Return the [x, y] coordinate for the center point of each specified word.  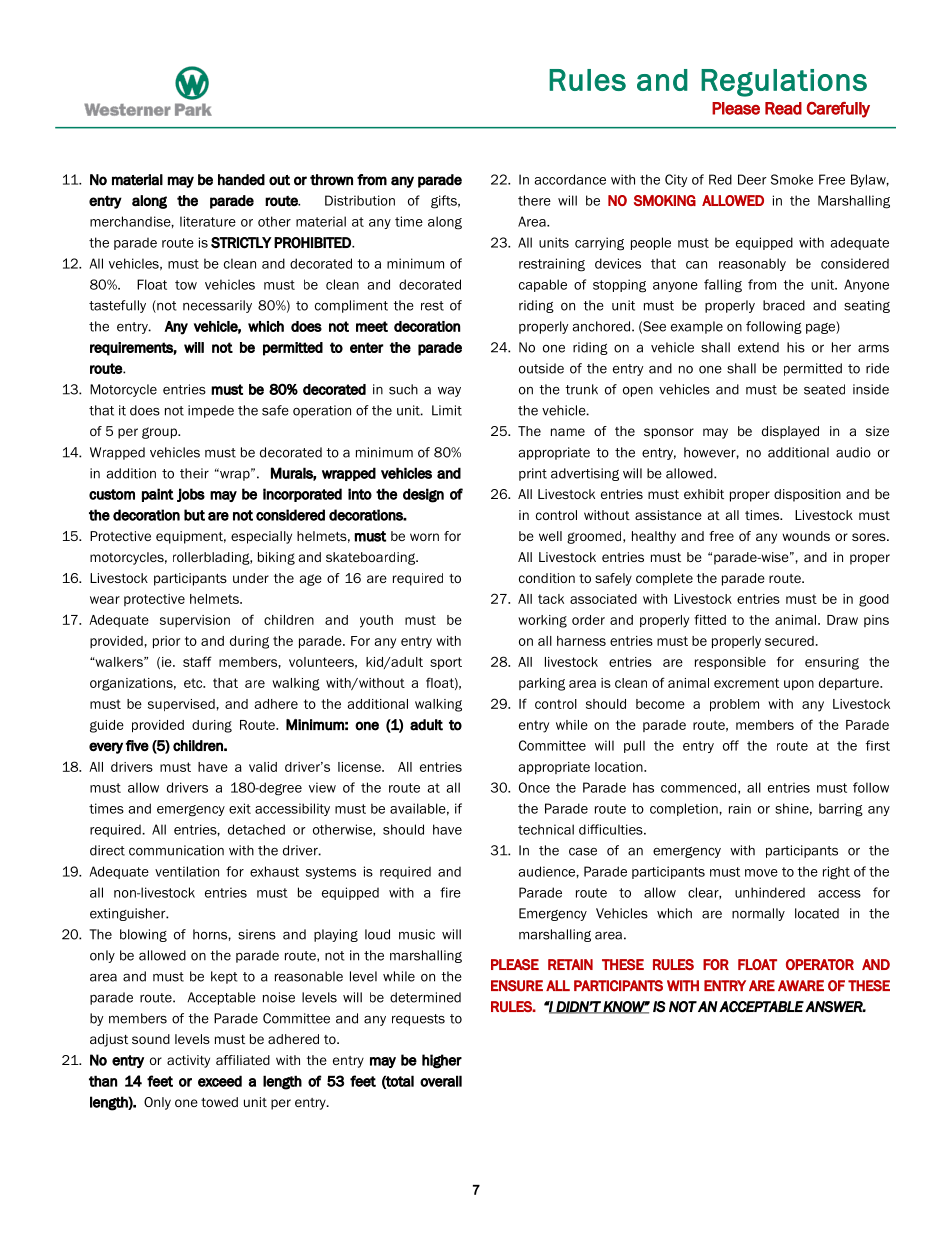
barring [841, 810]
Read [783, 108]
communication [176, 850]
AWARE [801, 985]
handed [241, 180]
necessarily [217, 306]
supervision [195, 621]
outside [541, 368]
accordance [570, 179]
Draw [842, 620]
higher [442, 1061]
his [796, 347]
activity [188, 1061]
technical [546, 829]
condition [547, 578]
